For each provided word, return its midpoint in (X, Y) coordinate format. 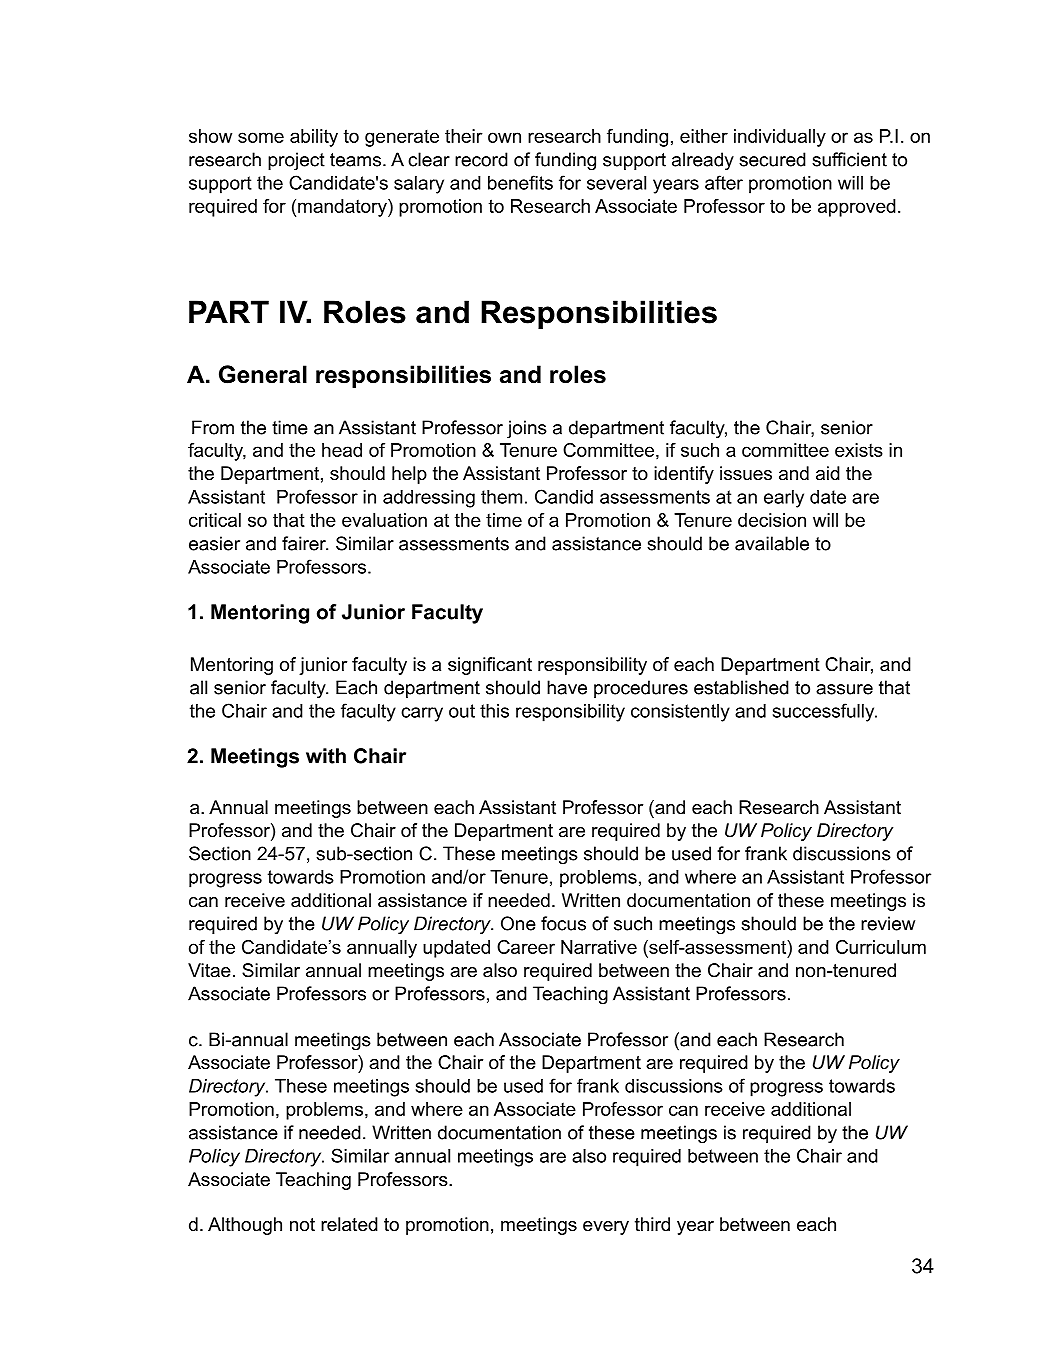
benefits (520, 182)
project (296, 161)
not (302, 1225)
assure (844, 689)
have (567, 687)
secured (772, 159)
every (606, 1228)
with (326, 756)
